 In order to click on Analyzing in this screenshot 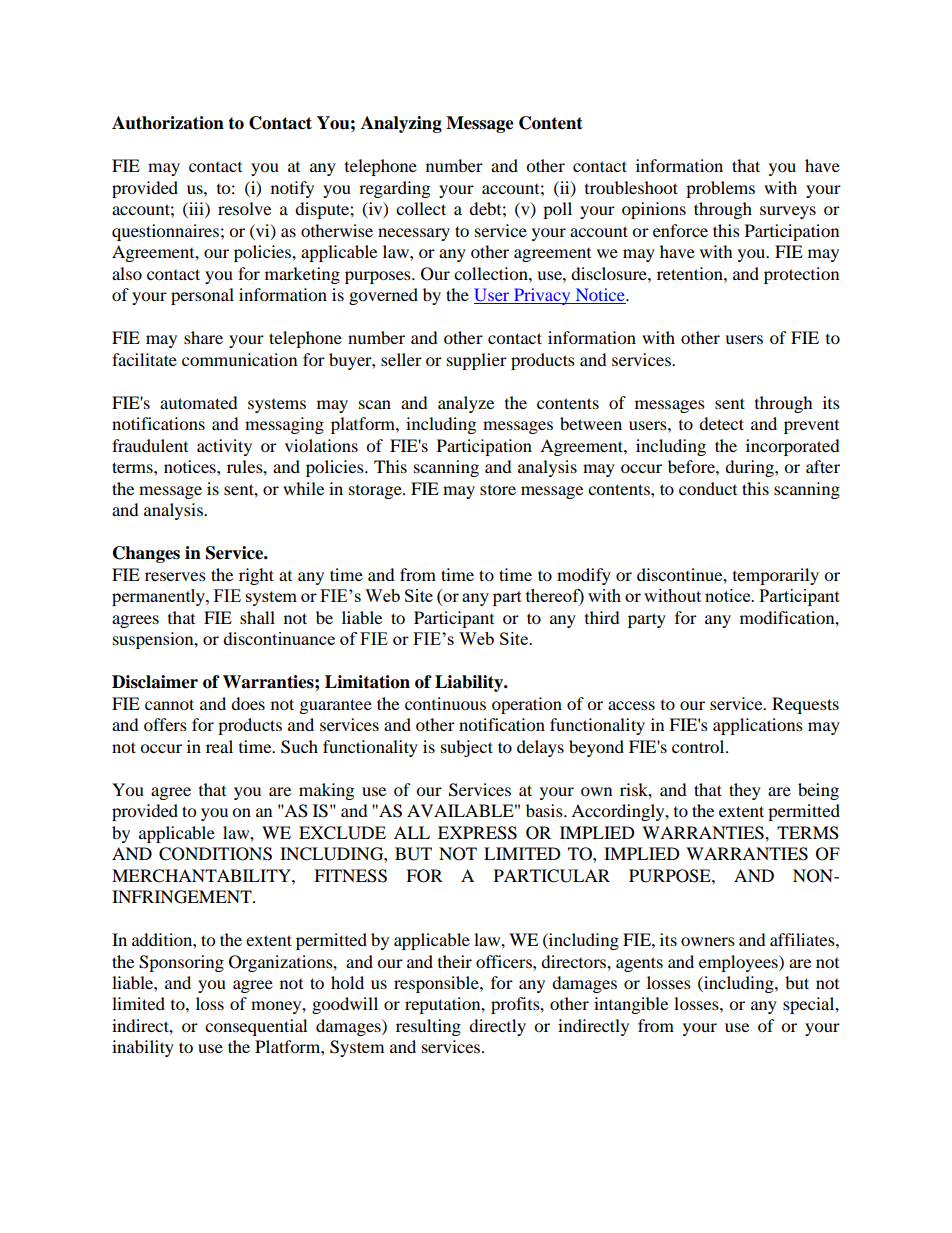, I will do `click(401, 124)`.
